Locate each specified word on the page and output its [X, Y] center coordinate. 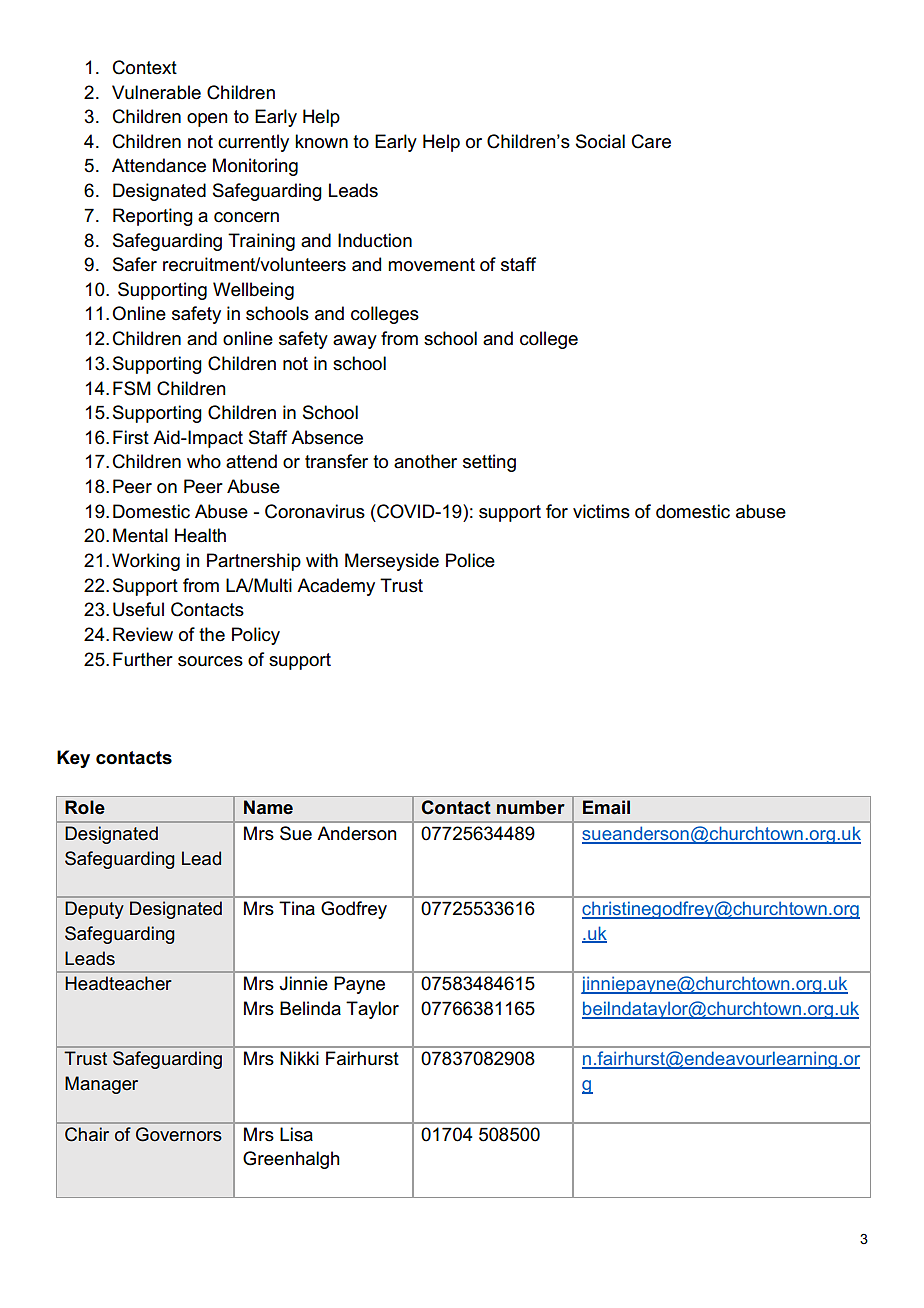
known [321, 141]
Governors [179, 1134]
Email [606, 807]
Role [85, 807]
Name [268, 807]
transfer [336, 461]
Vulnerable [156, 92]
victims [601, 511]
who [204, 461]
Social [600, 141]
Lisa [296, 1134]
